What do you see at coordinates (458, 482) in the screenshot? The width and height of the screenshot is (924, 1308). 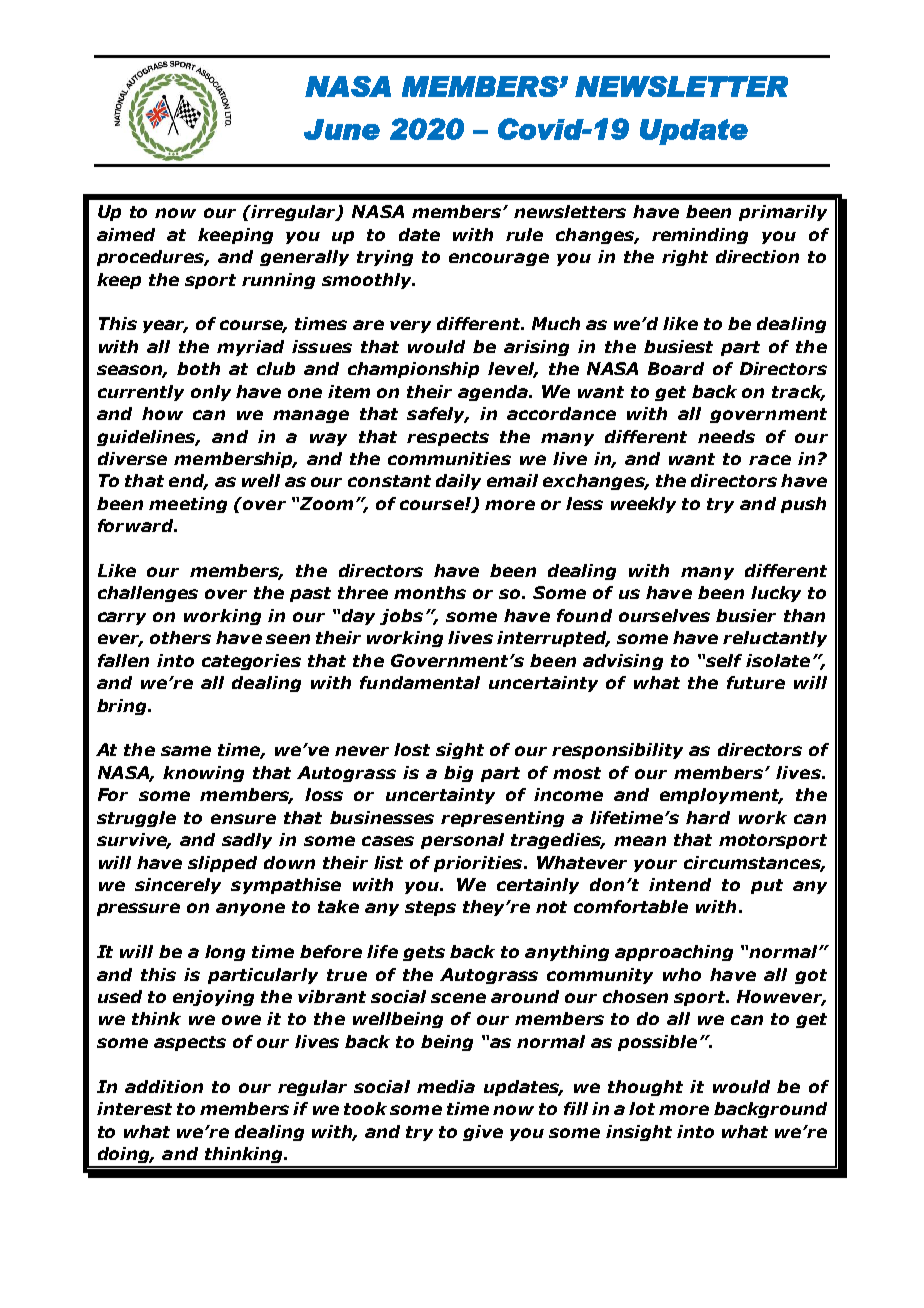 I see `daily` at bounding box center [458, 482].
